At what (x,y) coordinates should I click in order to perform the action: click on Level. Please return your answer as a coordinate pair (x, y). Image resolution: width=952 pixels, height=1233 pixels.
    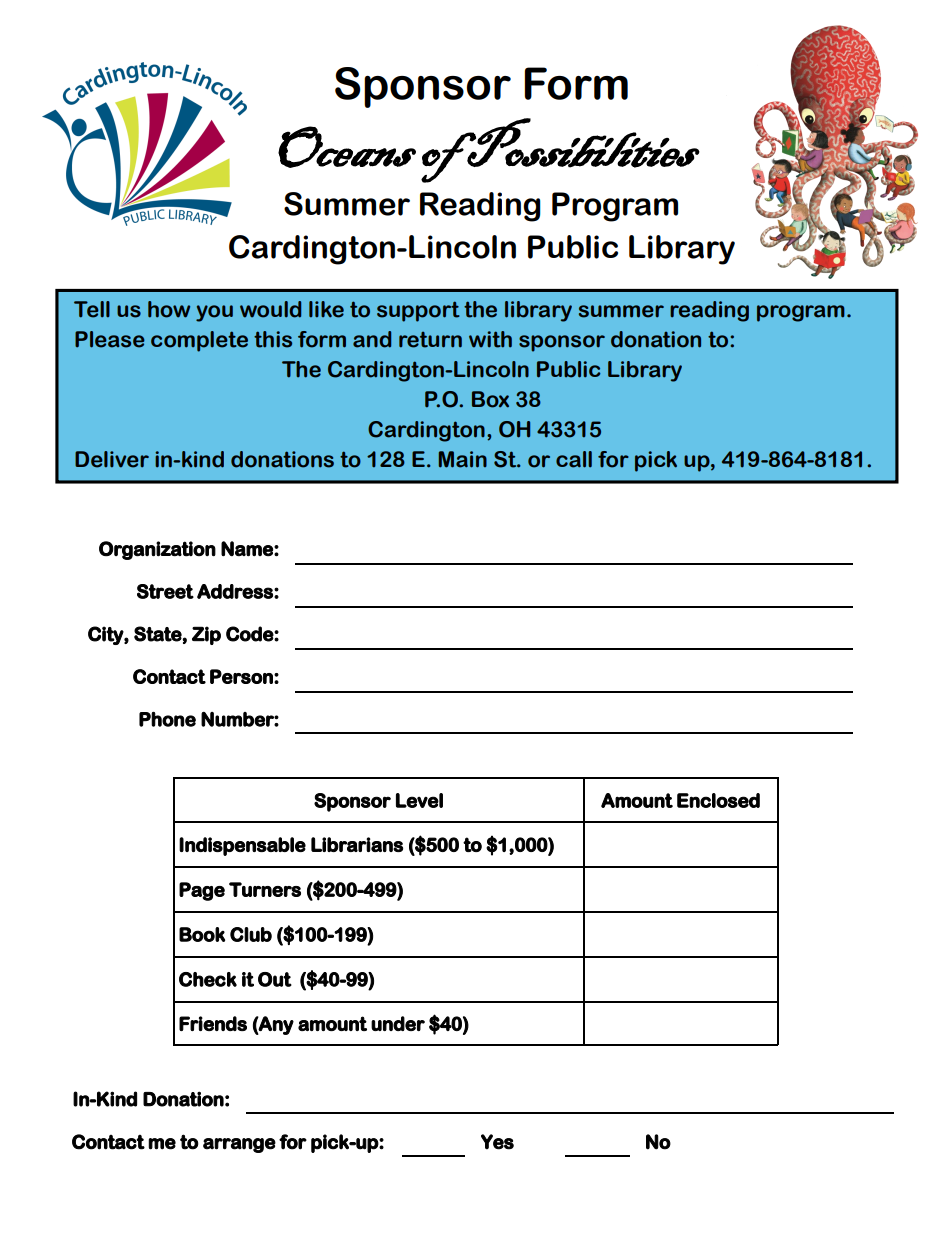
    Looking at the image, I should click on (419, 800).
